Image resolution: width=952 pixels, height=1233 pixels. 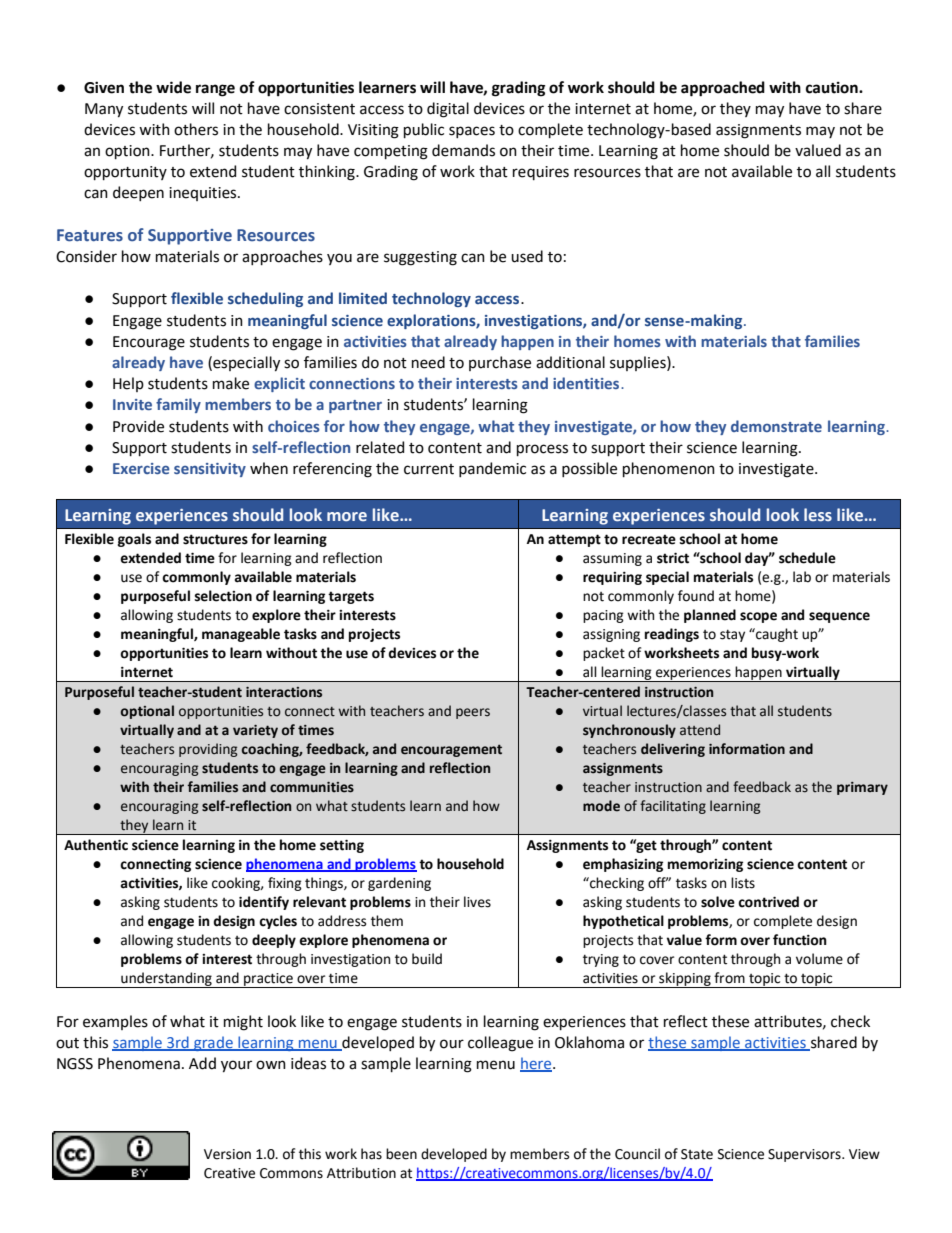 I want to click on others, so click(x=196, y=129).
